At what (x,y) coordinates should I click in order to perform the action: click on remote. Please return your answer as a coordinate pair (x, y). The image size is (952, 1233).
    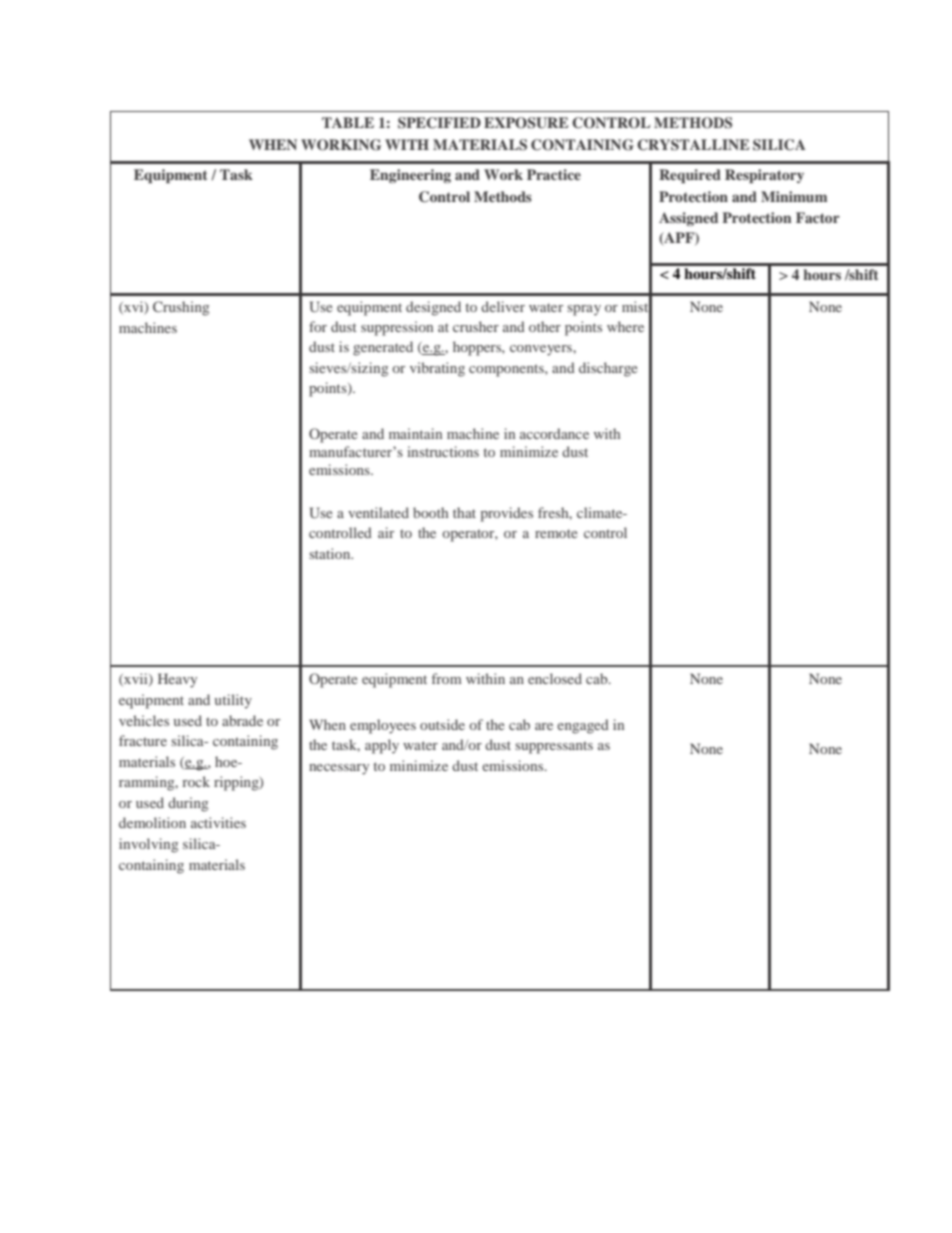
    Looking at the image, I should click on (556, 533).
